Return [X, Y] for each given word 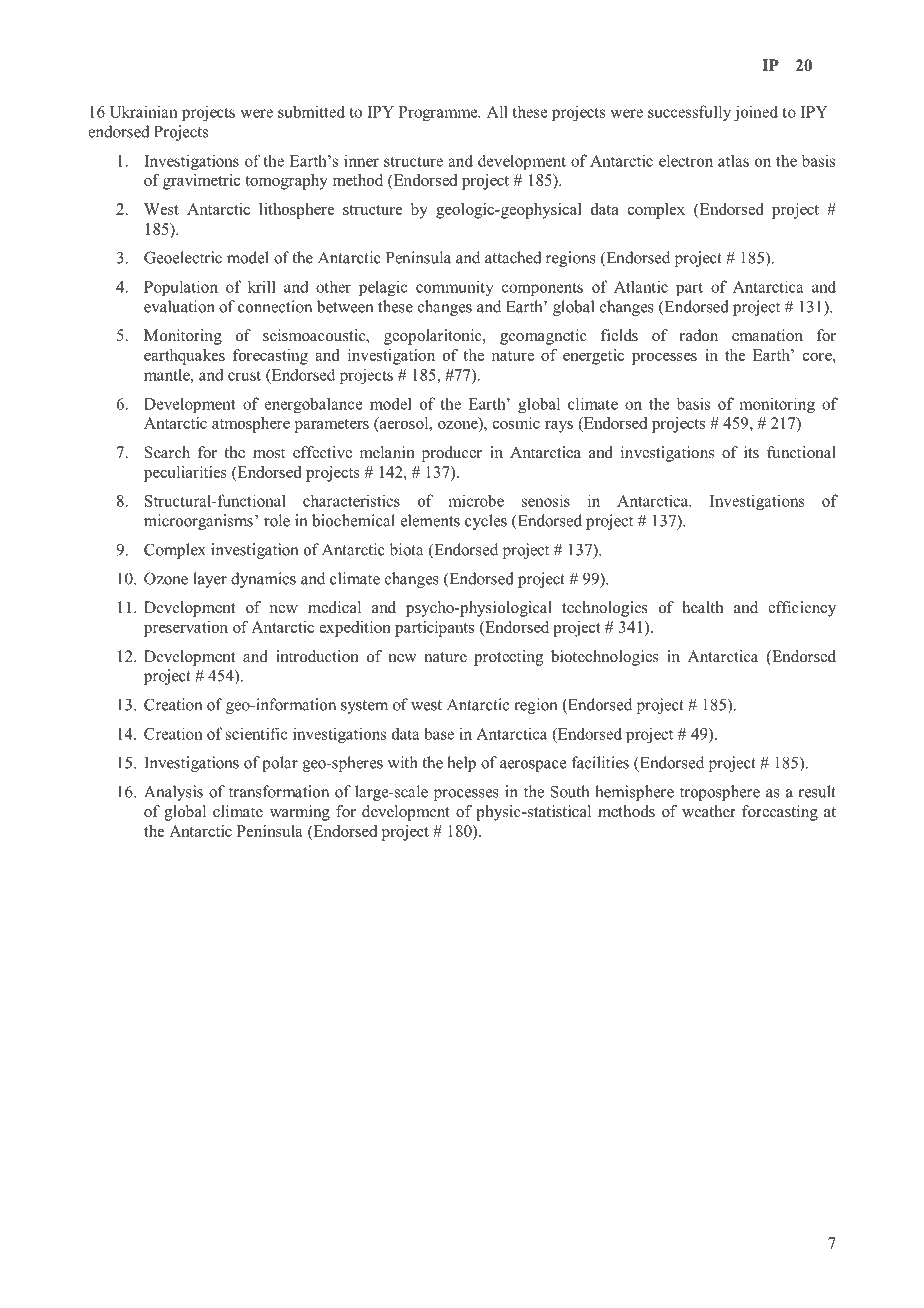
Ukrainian [144, 111]
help [461, 764]
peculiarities [185, 474]
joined [756, 113]
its [751, 452]
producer [452, 454]
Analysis [173, 793]
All [497, 111]
